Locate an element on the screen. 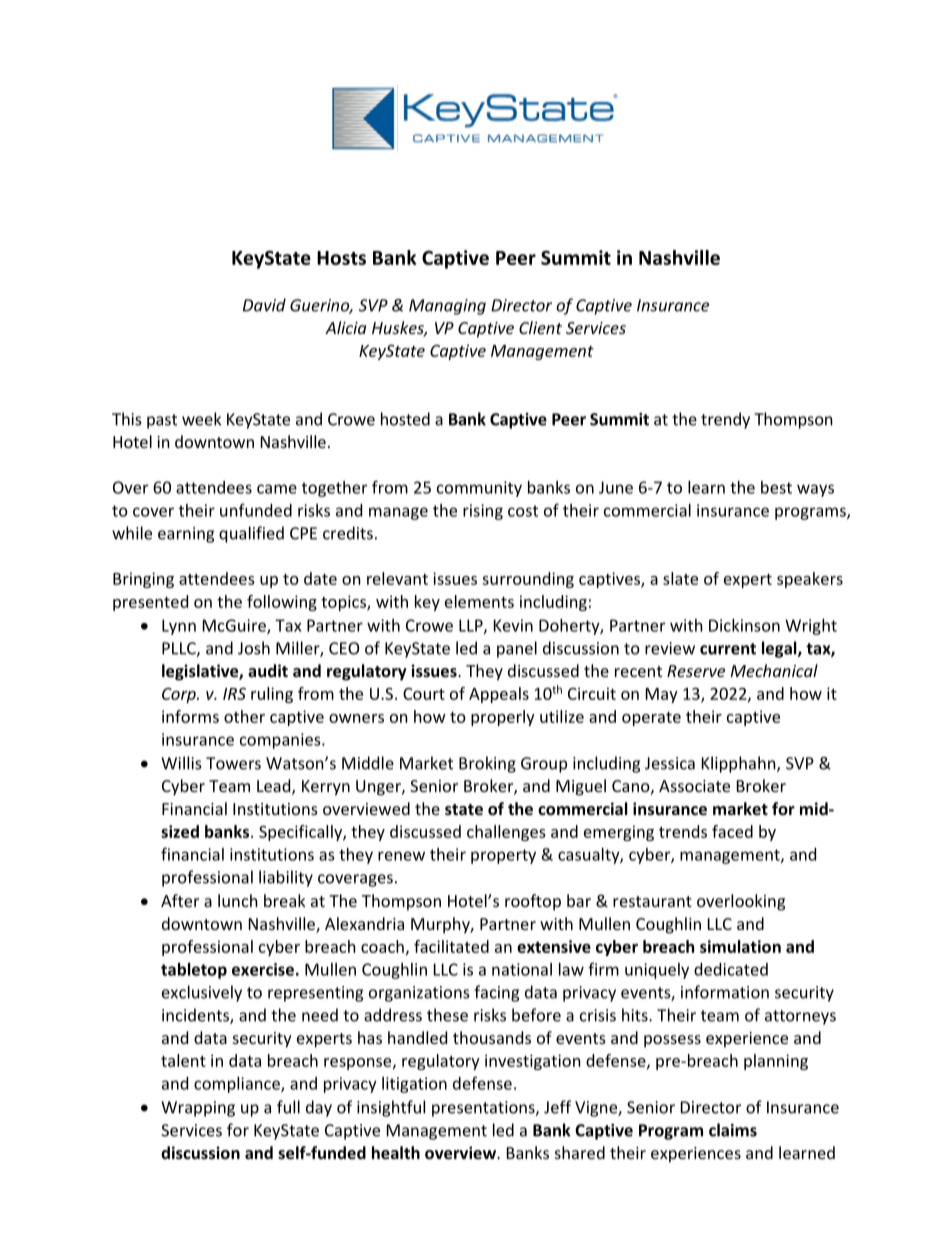 The width and height of the screenshot is (952, 1233). David is located at coordinates (264, 305).
